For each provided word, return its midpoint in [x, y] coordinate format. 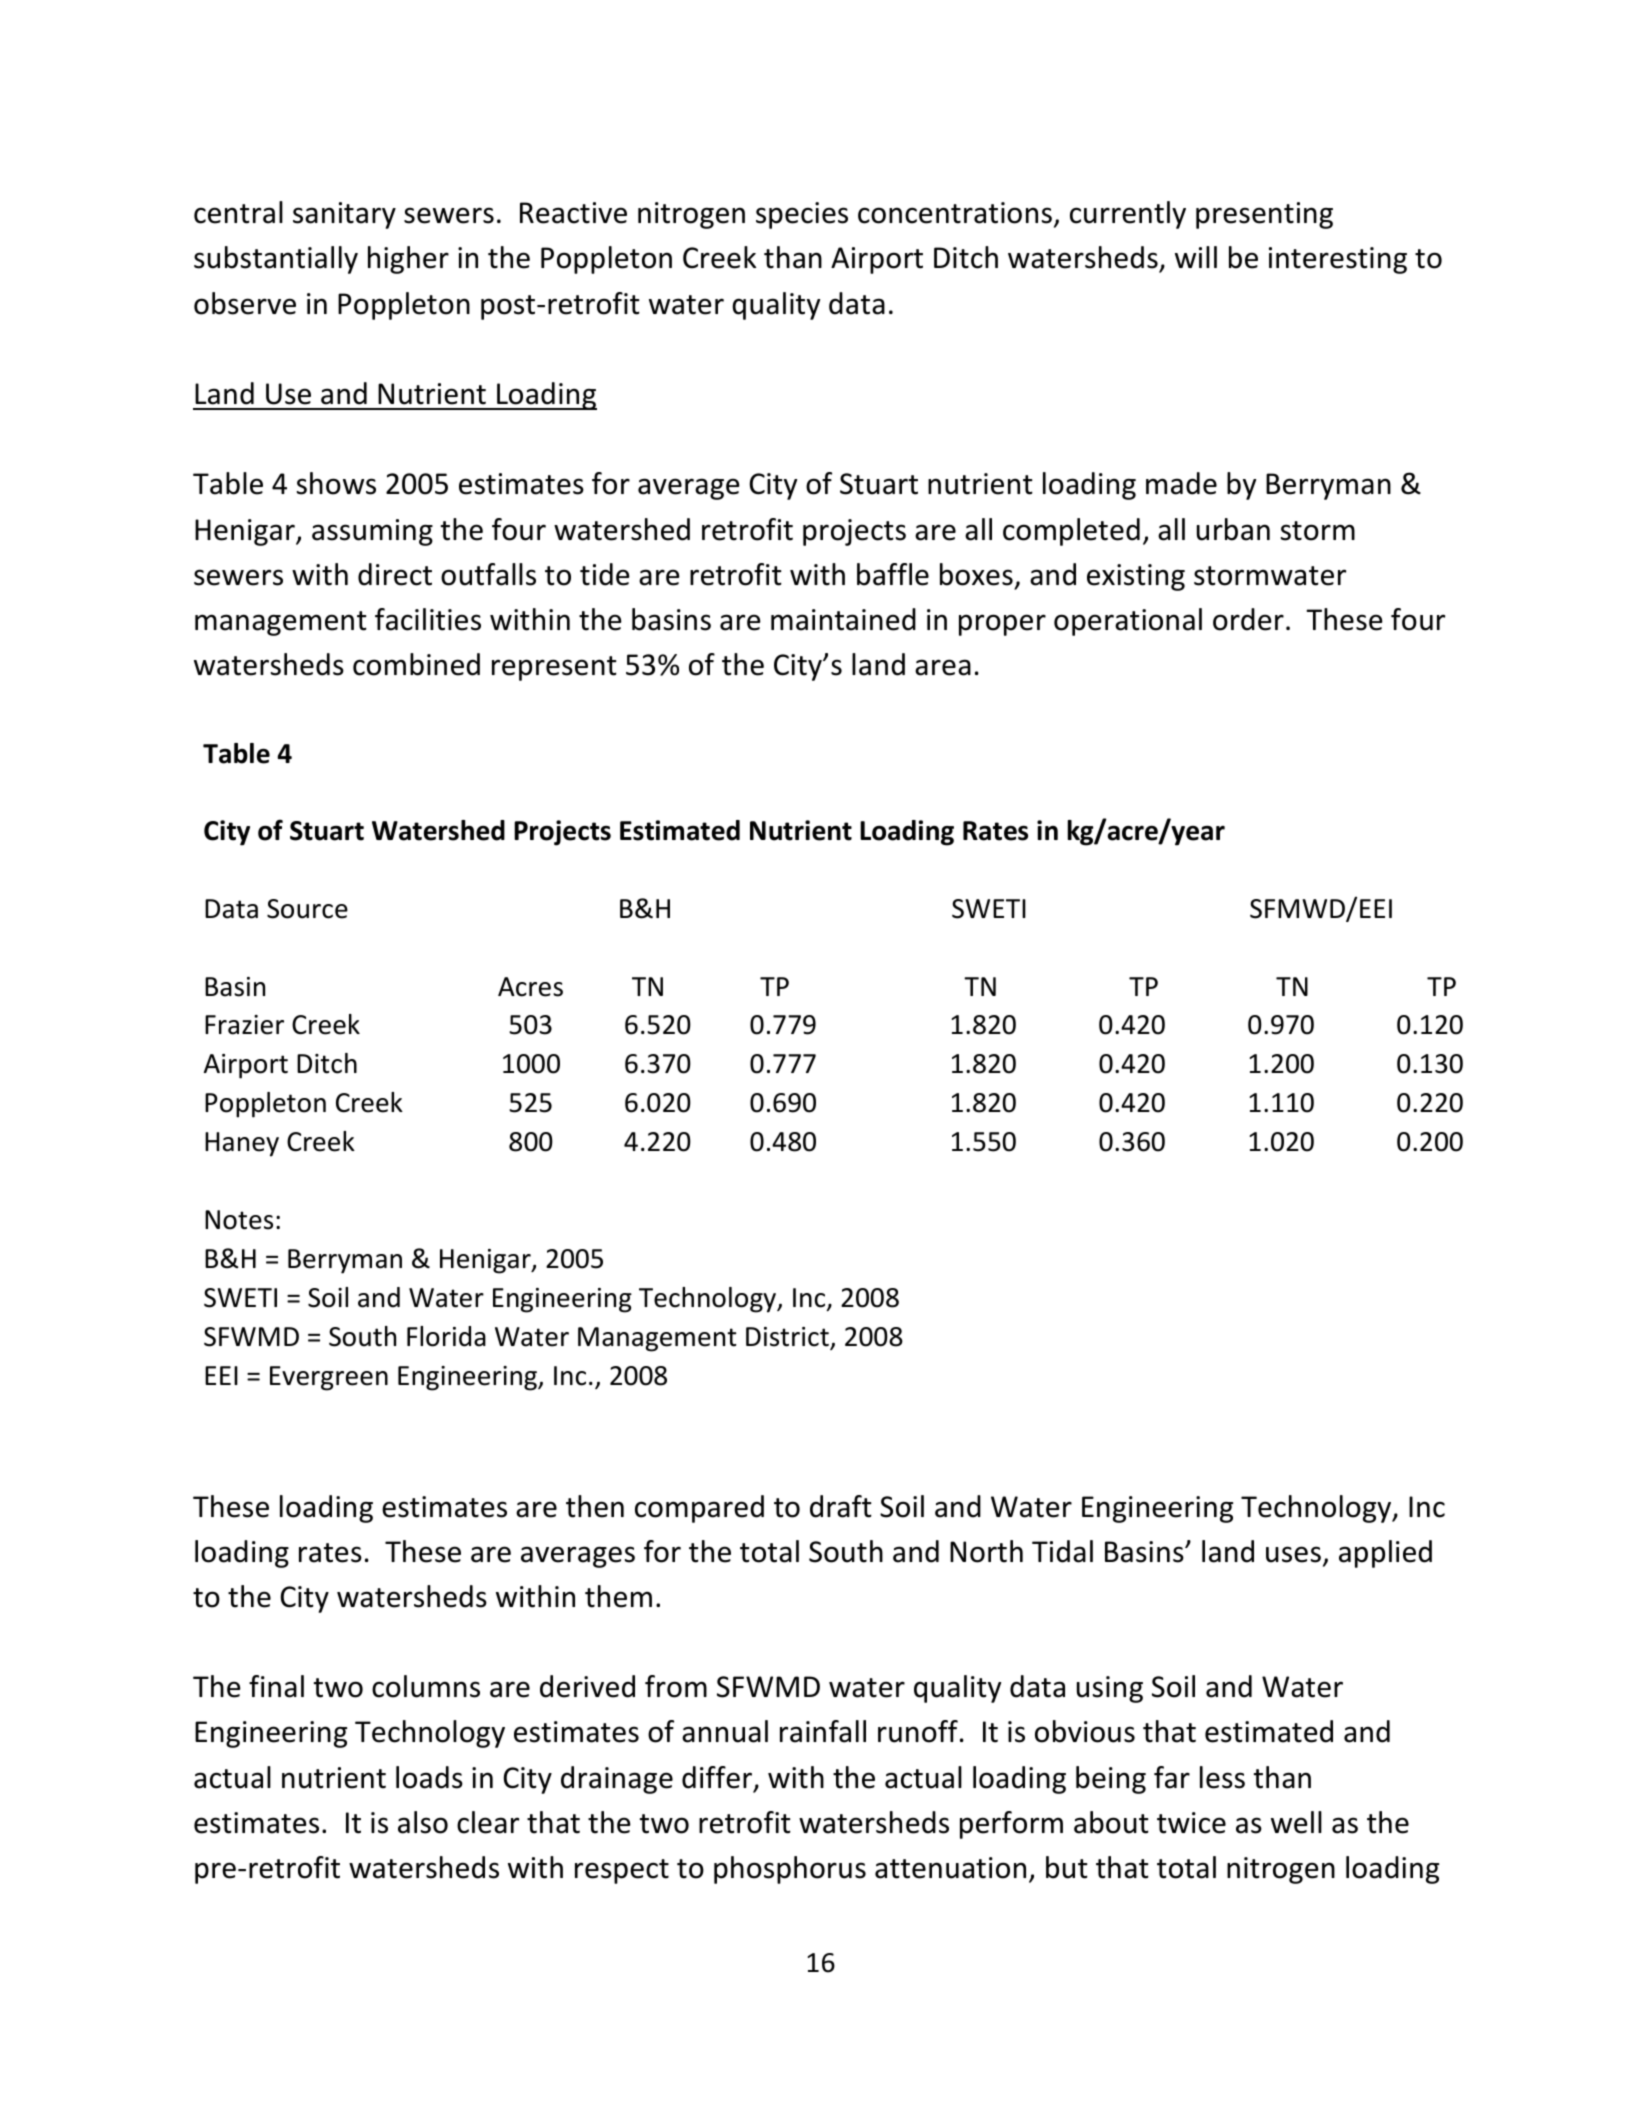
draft [841, 1506]
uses [1293, 1554]
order [1248, 619]
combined [416, 664]
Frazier [244, 1025]
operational [1128, 622]
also [423, 1822]
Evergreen [329, 1378]
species [802, 215]
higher [408, 260]
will [1196, 257]
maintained [843, 619]
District [788, 1338]
